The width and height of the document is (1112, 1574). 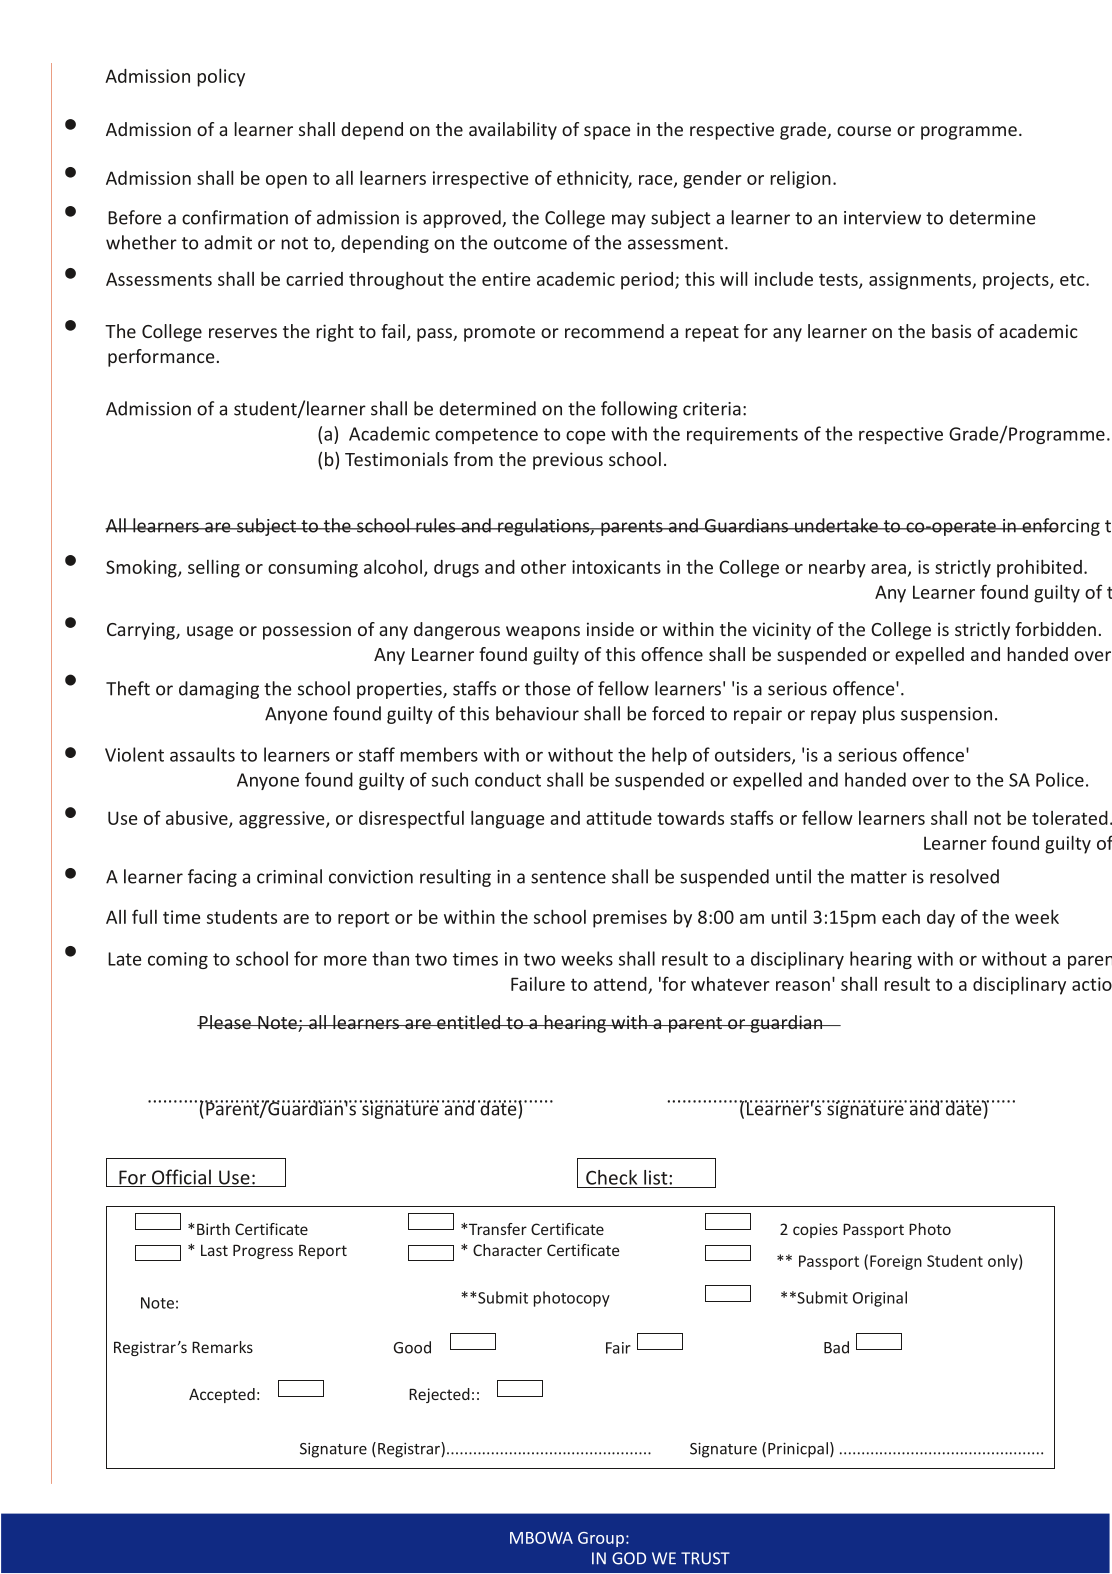 What do you see at coordinates (221, 77) in the document?
I see `policy` at bounding box center [221, 77].
